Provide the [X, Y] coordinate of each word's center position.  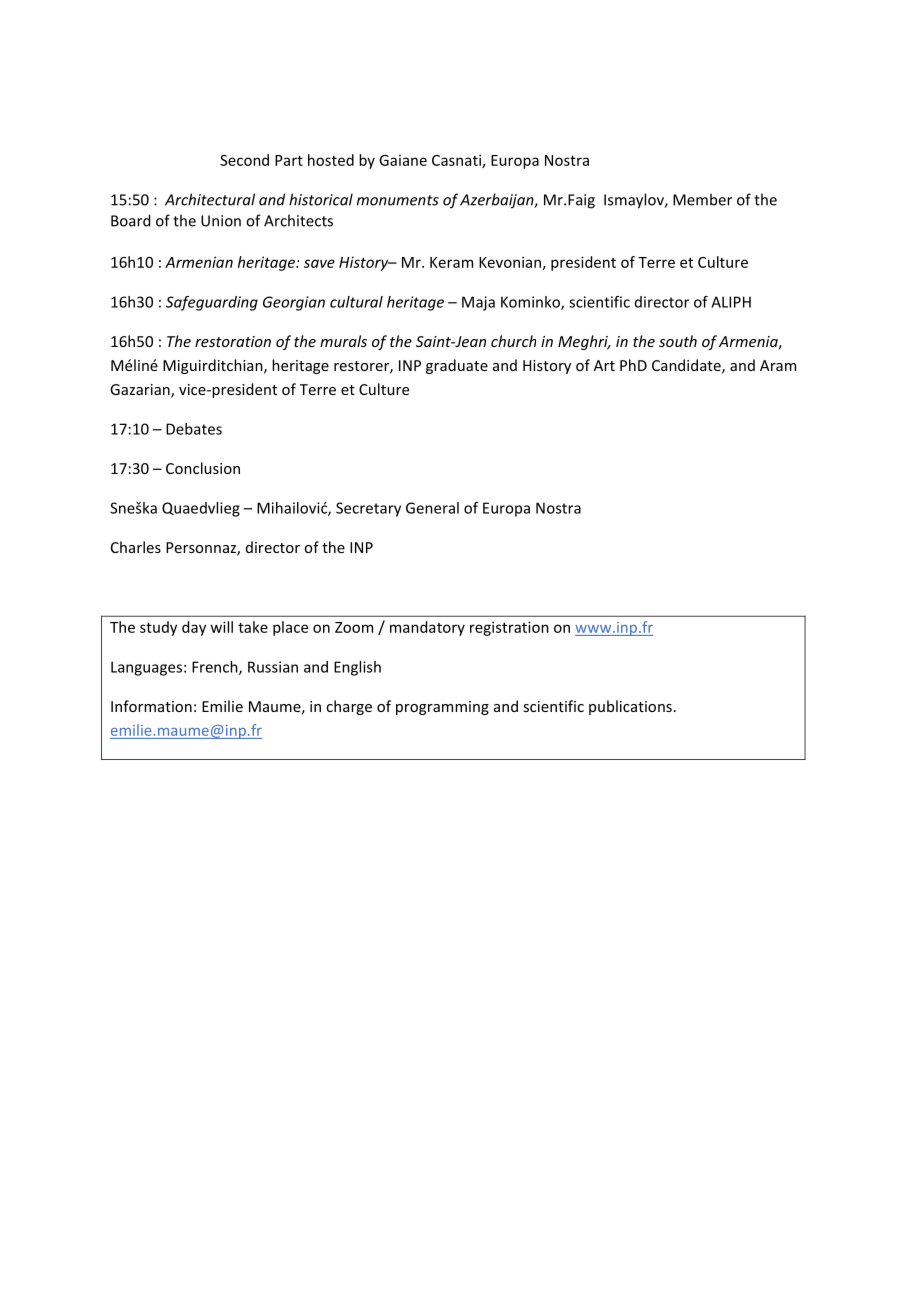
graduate [457, 366]
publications [630, 707]
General [432, 508]
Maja [478, 303]
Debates [194, 429]
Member [702, 199]
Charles [136, 547]
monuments [398, 200]
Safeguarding [212, 303]
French [216, 668]
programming [442, 708]
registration [509, 628]
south [678, 341]
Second [244, 160]
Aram [778, 365]
